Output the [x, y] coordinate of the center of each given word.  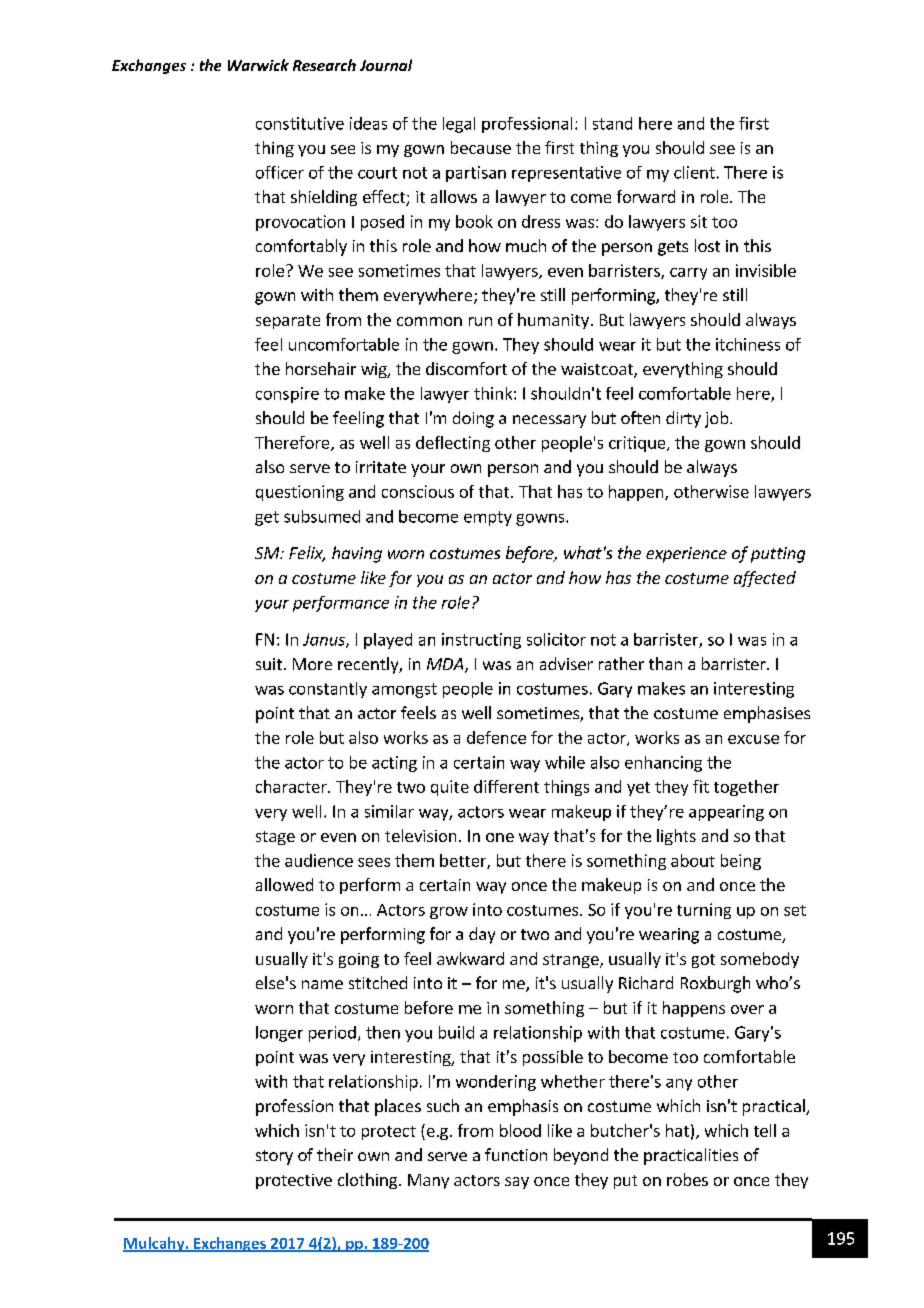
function [516, 1154]
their [335, 1154]
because [481, 147]
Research [324, 65]
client [694, 172]
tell [765, 1130]
